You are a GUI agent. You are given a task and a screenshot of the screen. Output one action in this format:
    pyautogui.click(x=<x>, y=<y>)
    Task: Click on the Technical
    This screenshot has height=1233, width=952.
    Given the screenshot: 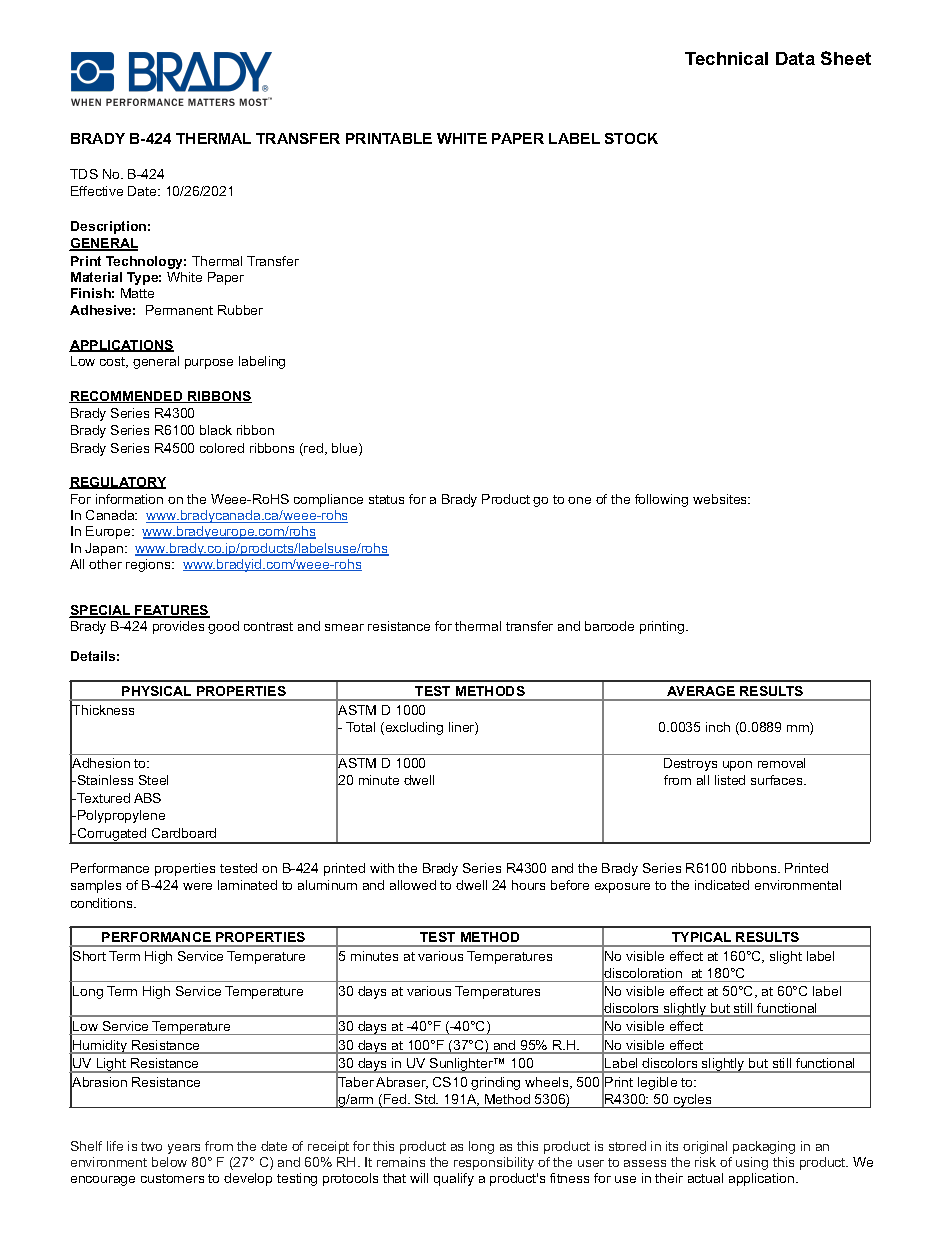 What is the action you would take?
    pyautogui.click(x=726, y=58)
